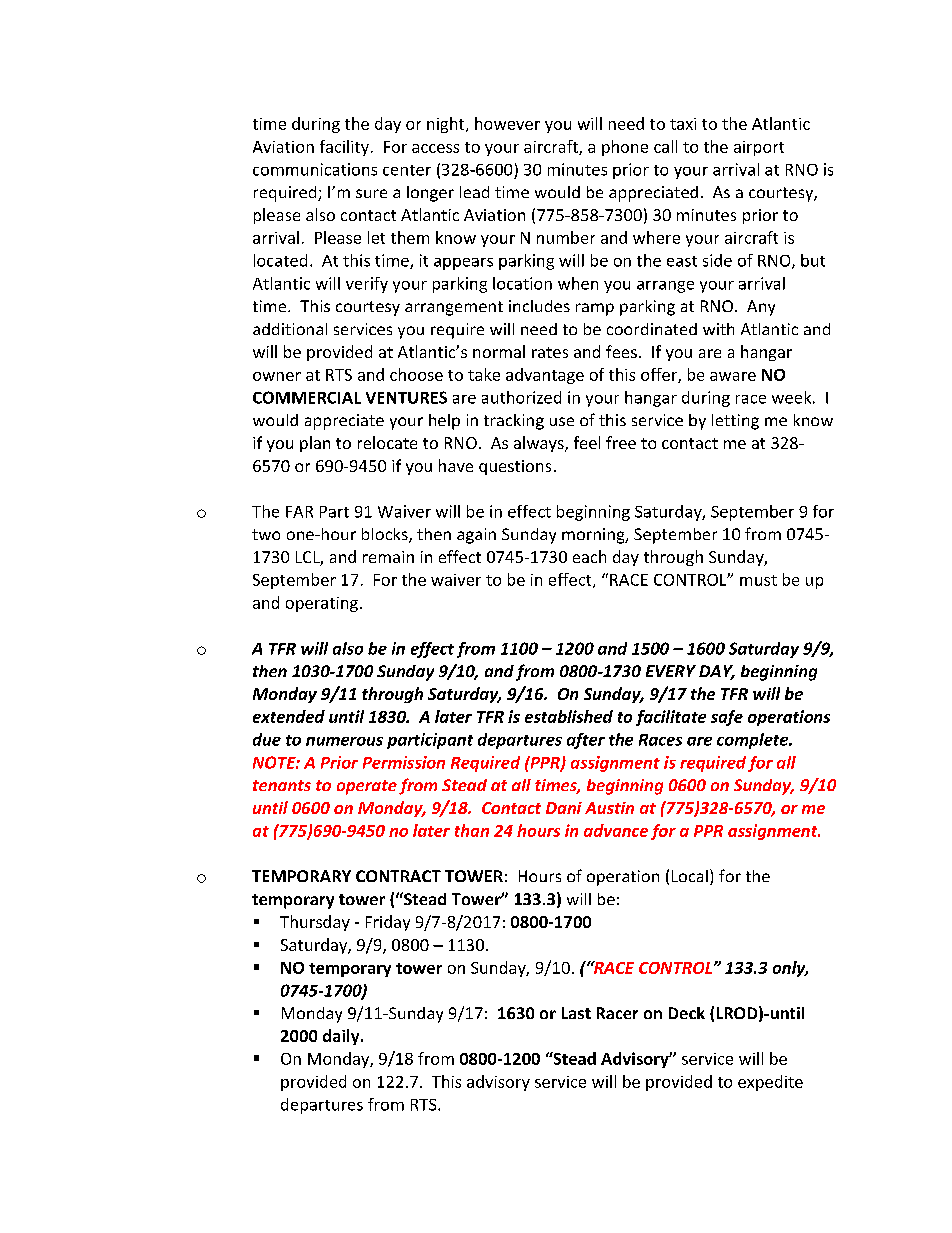 The image size is (952, 1233). I want to click on facility, so click(344, 148).
